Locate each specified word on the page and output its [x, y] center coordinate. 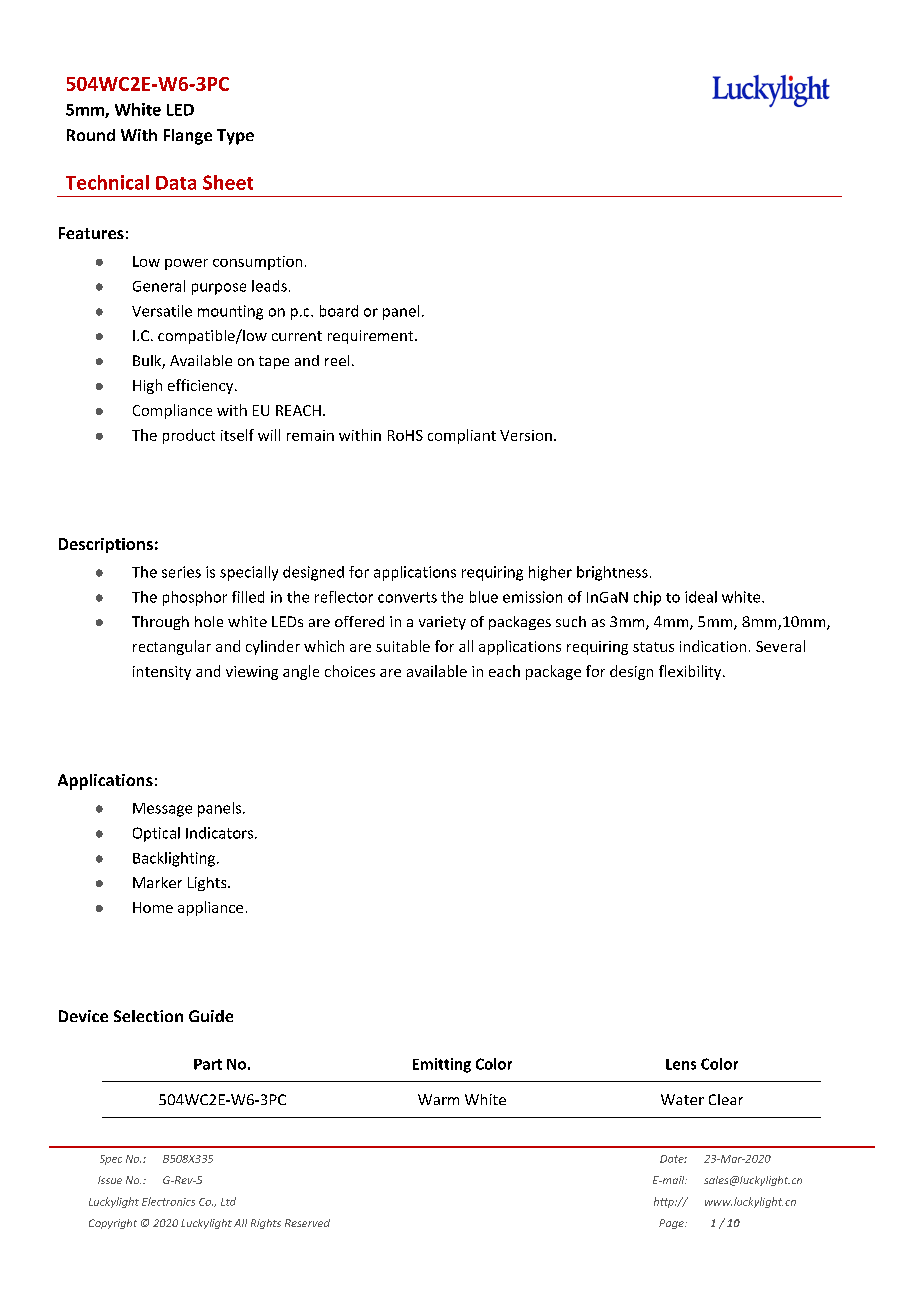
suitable [403, 646]
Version [526, 435]
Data [176, 183]
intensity [162, 673]
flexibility [691, 672]
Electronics [168, 1201]
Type [235, 137]
